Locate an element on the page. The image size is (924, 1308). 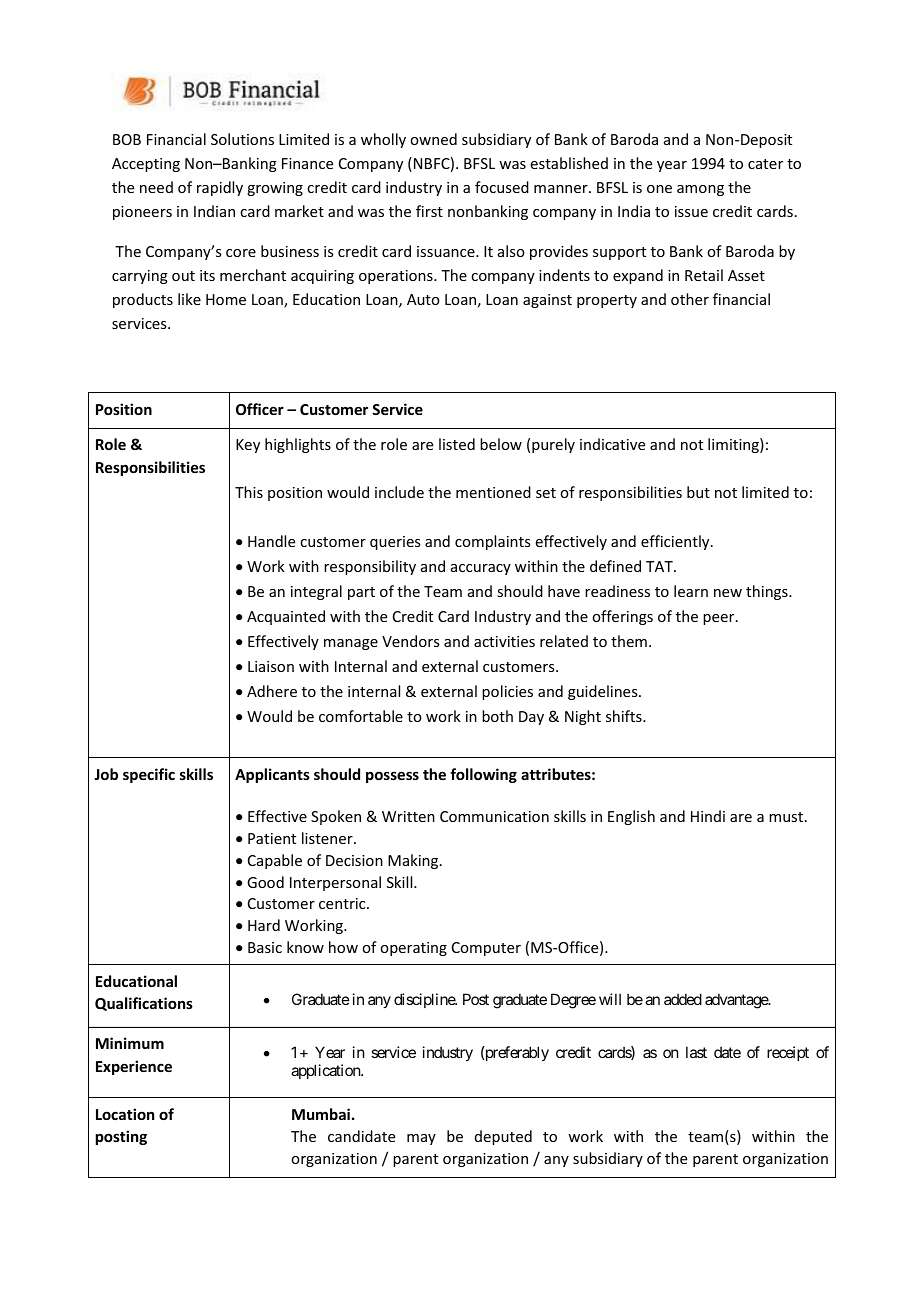
may is located at coordinates (421, 1139).
